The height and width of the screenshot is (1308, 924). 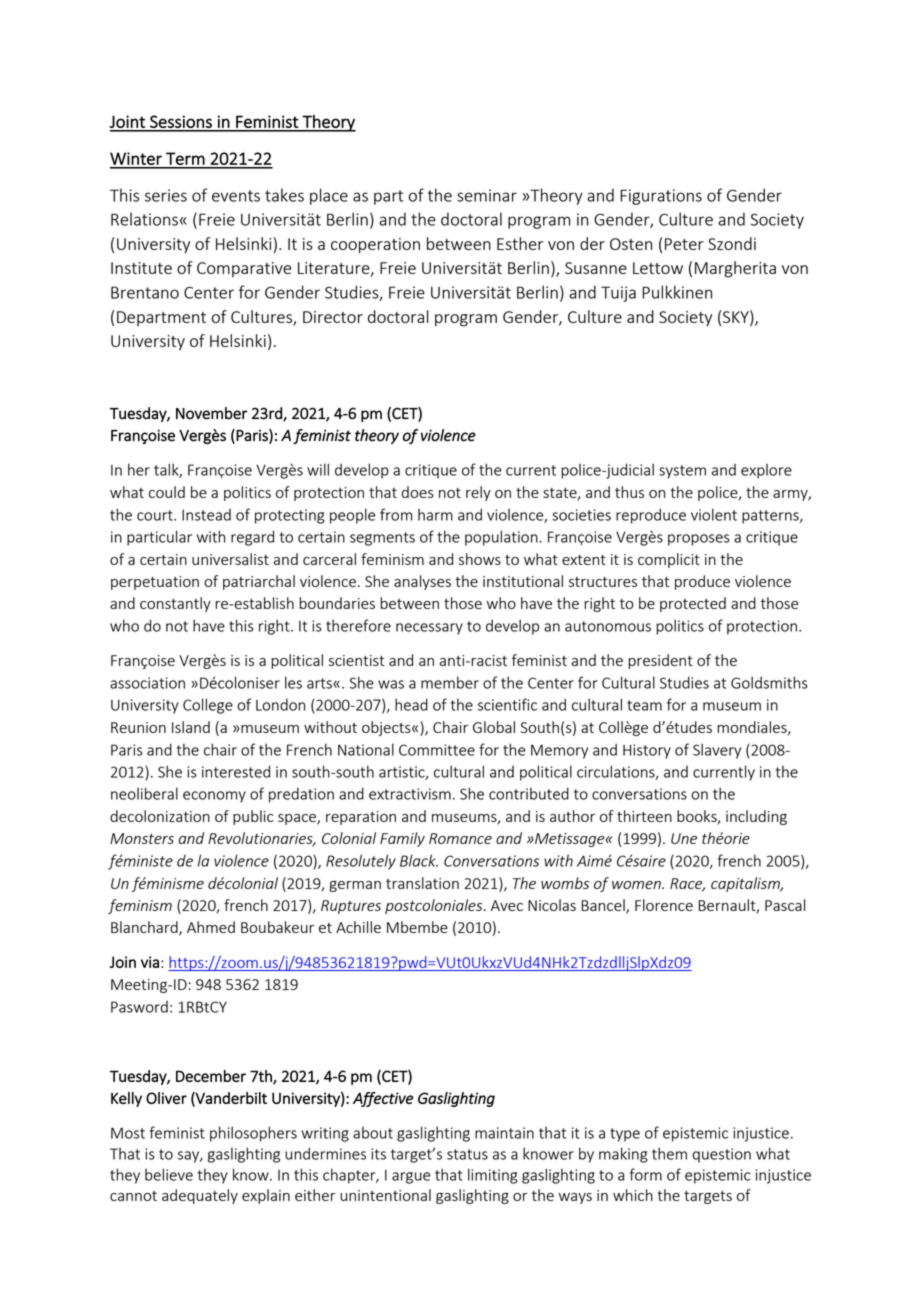 I want to click on seminar, so click(x=487, y=195).
